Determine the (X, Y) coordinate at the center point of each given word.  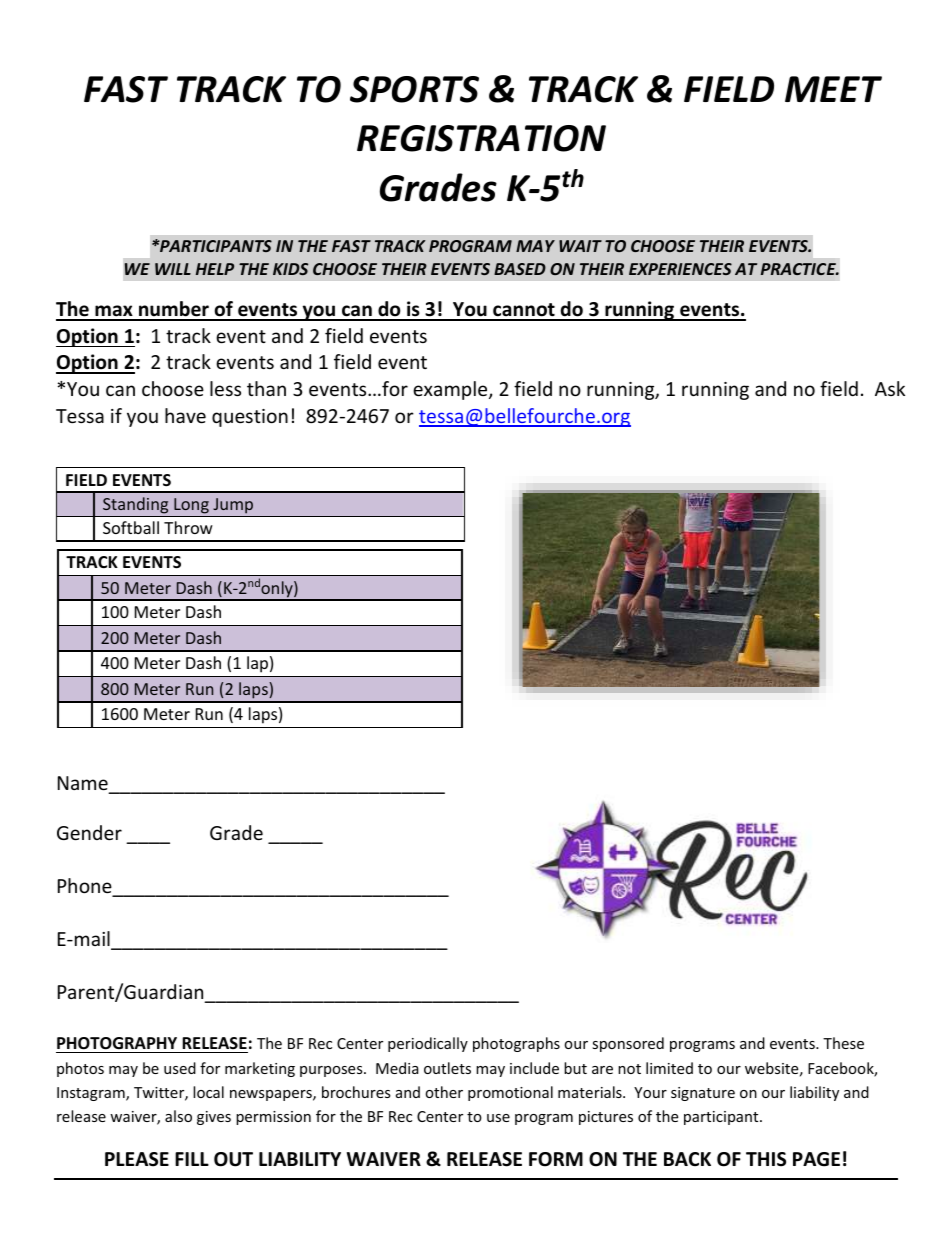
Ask (890, 388)
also (178, 1116)
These (843, 1043)
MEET (833, 89)
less (225, 388)
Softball (131, 527)
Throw (188, 527)
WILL (173, 269)
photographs (516, 1044)
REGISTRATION (481, 138)
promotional (510, 1093)
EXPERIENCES (680, 269)
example (451, 390)
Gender (89, 832)
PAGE (816, 1159)
